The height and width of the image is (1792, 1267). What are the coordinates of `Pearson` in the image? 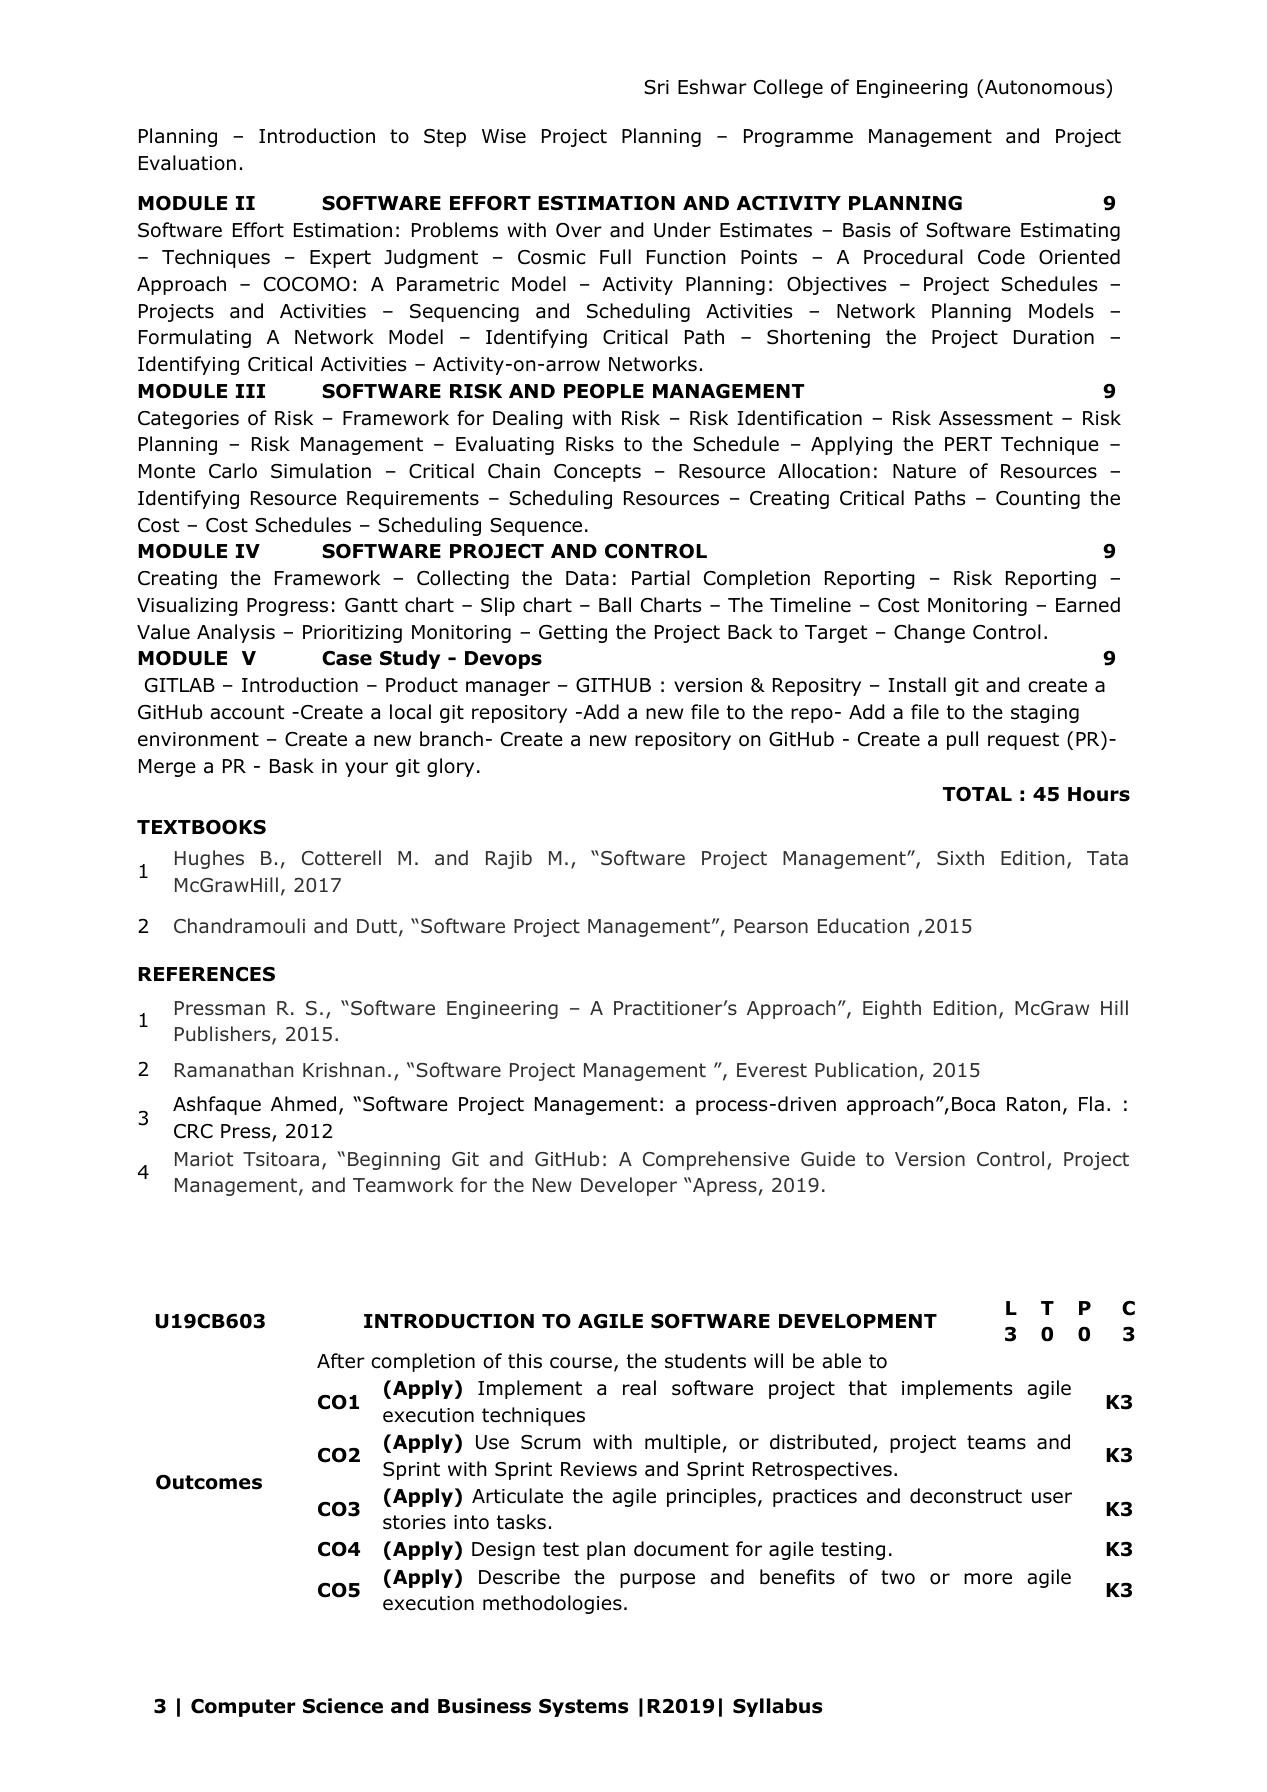 It's located at (771, 926).
